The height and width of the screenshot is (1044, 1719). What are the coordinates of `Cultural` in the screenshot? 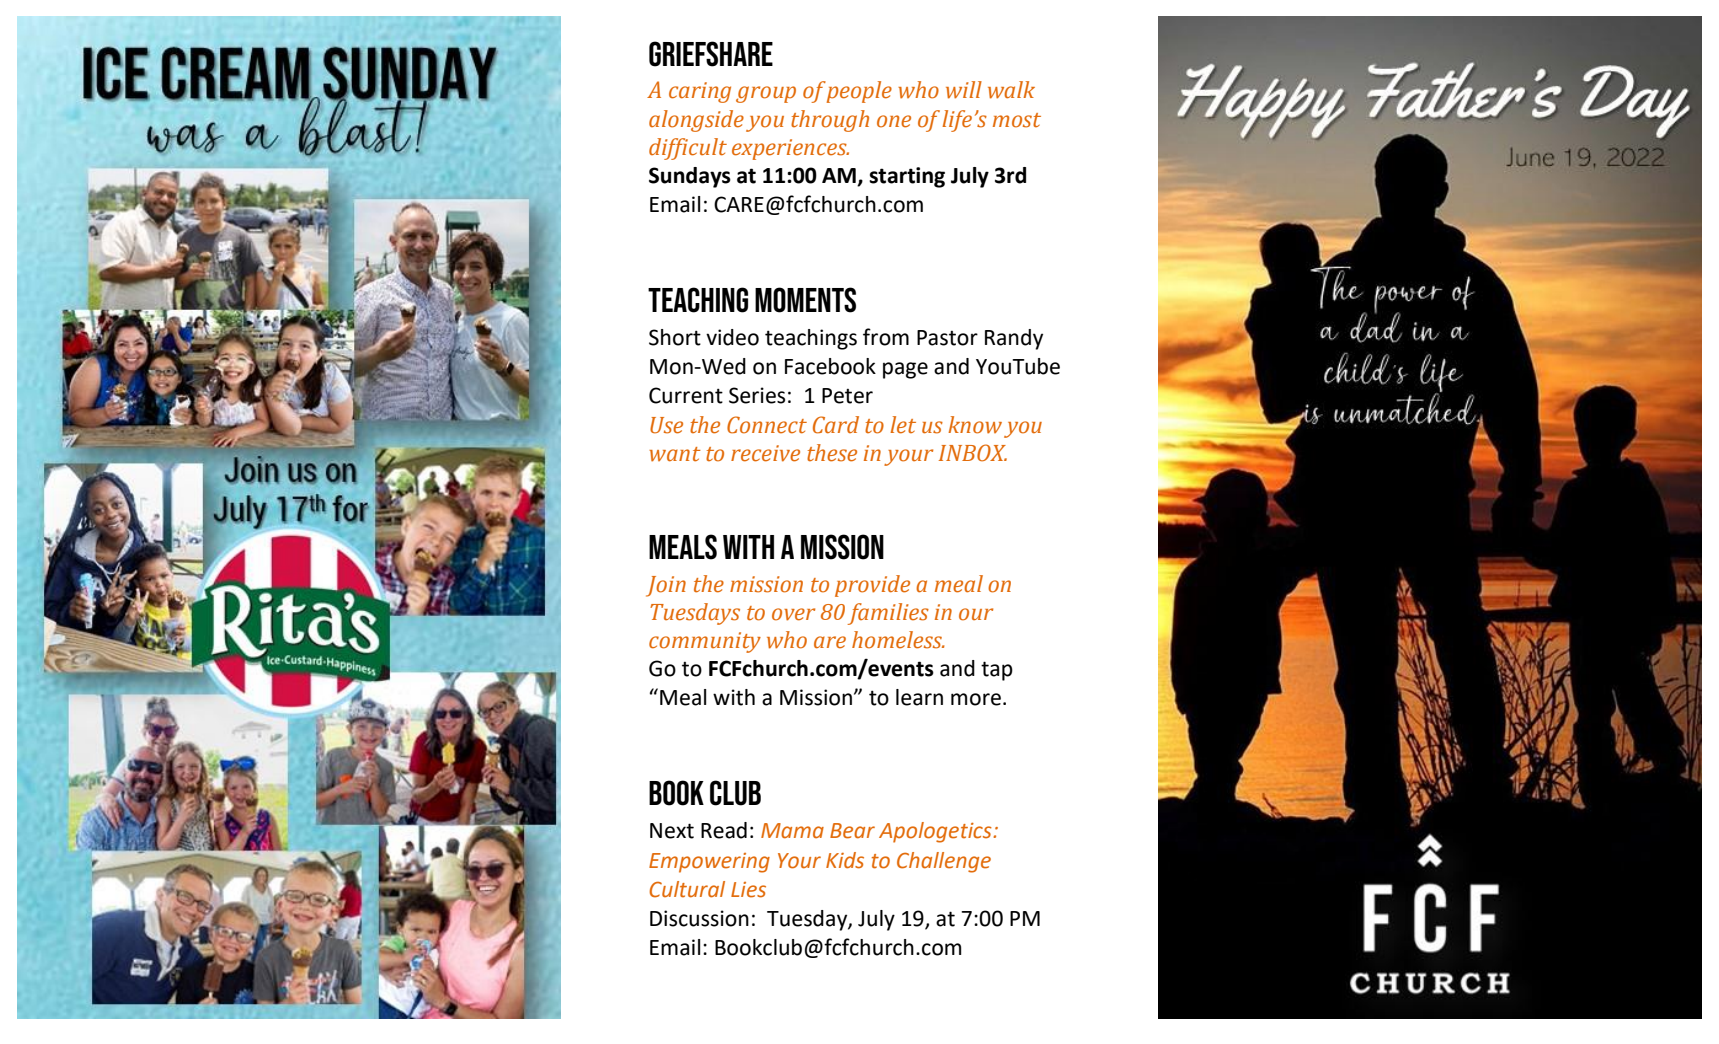 It's located at (687, 889).
